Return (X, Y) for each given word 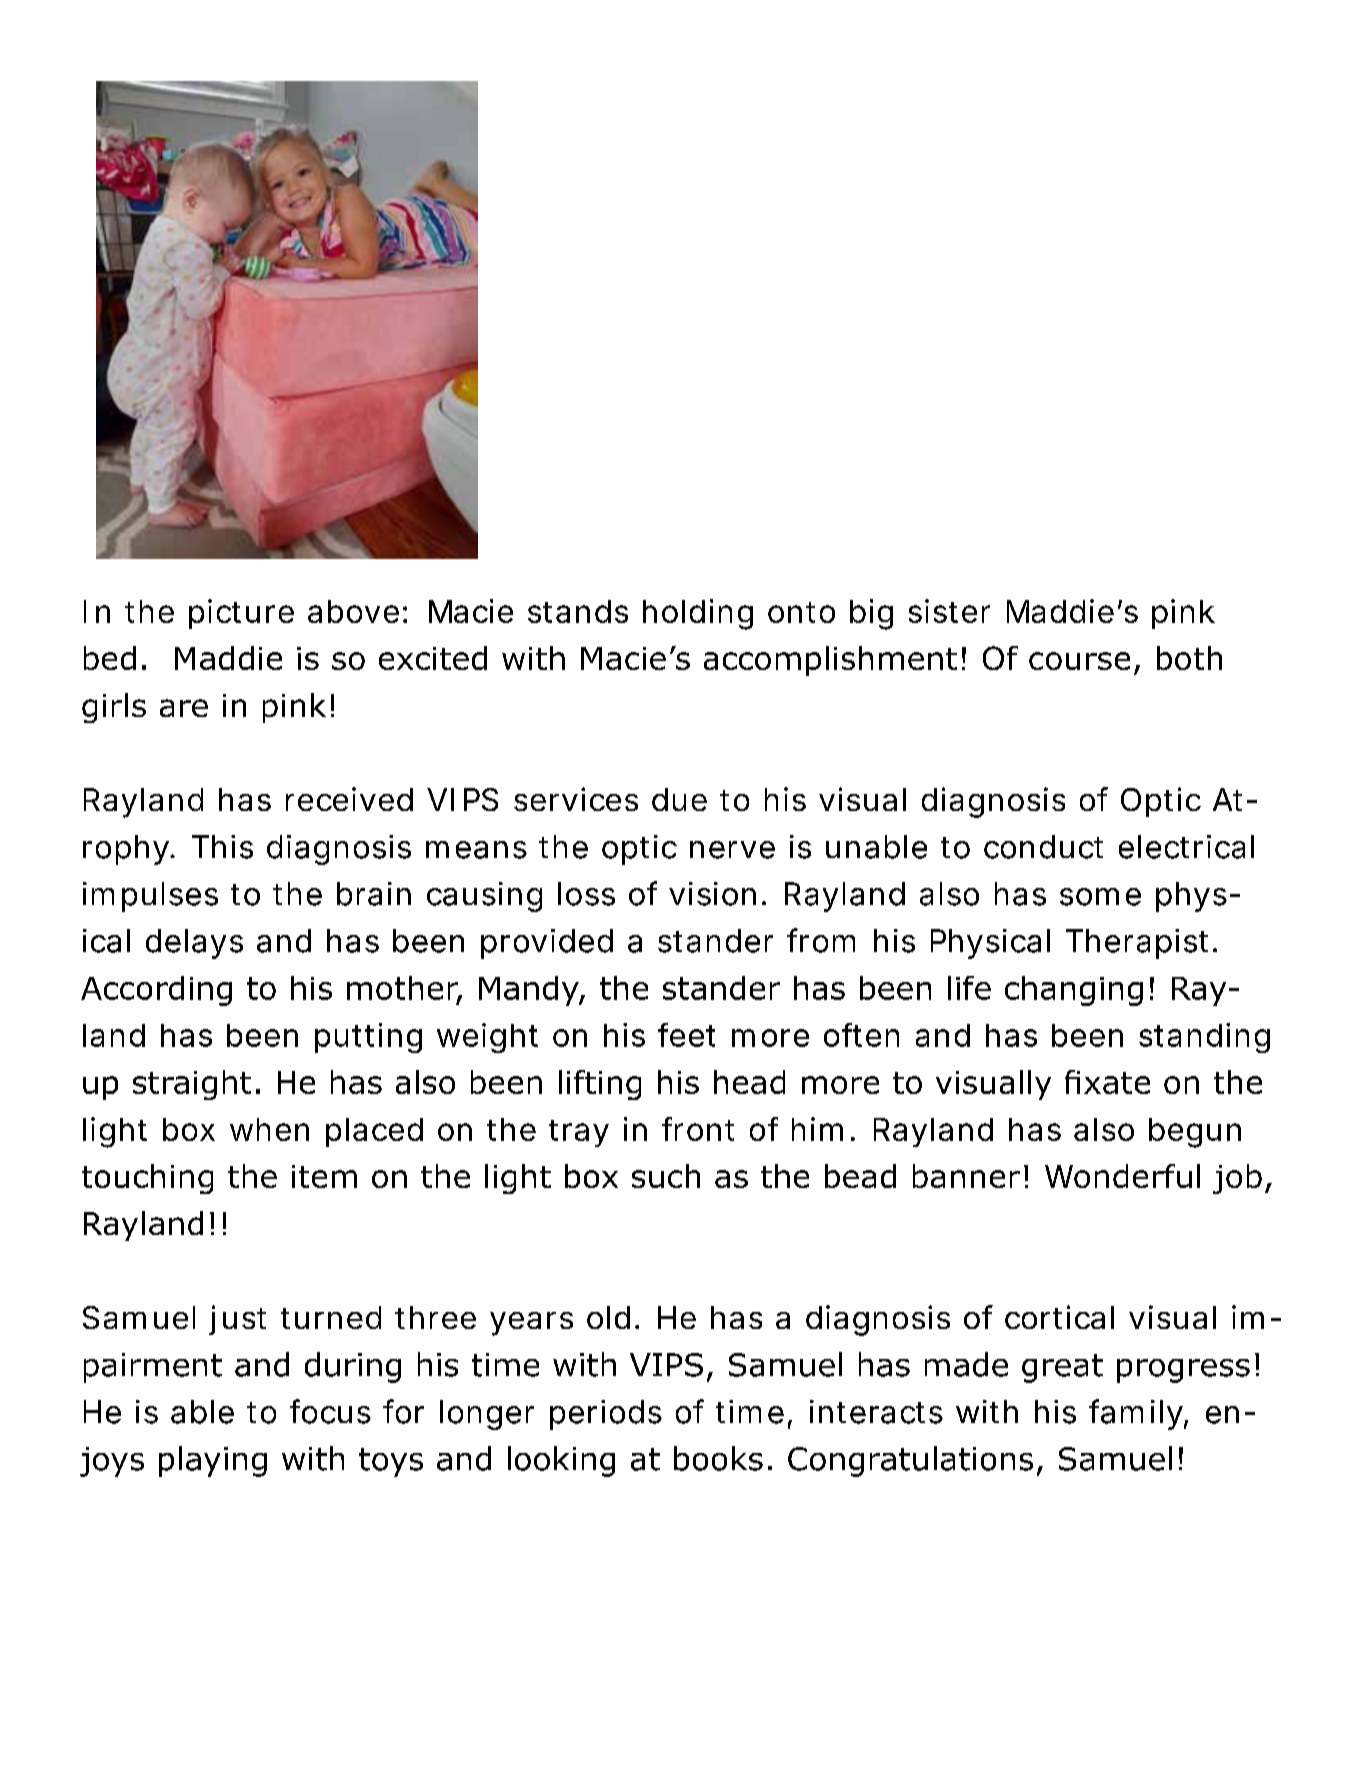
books (718, 1458)
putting (368, 1038)
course (1079, 661)
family (1137, 1414)
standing (1204, 1038)
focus (330, 1411)
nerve (732, 850)
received (349, 799)
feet (686, 1035)
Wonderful (1122, 1176)
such (666, 1176)
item (324, 1176)
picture (241, 614)
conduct (1043, 847)
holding (698, 614)
